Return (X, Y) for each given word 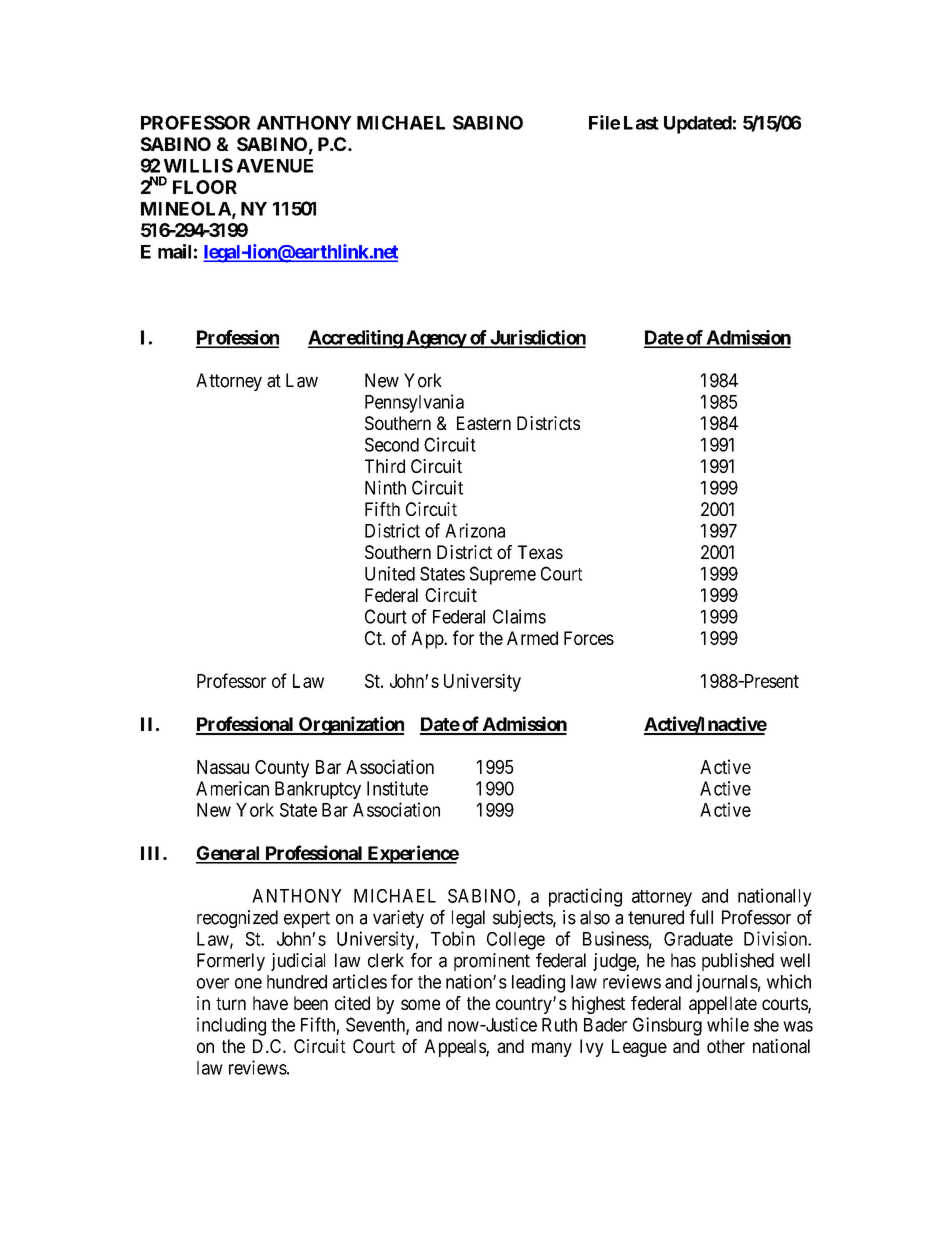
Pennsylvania (414, 403)
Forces (589, 638)
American (232, 788)
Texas (540, 552)
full (701, 917)
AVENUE (275, 166)
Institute (397, 788)
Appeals (455, 1048)
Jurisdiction (537, 338)
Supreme (503, 575)
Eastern (484, 423)
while (728, 1024)
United (390, 573)
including (231, 1026)
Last (641, 123)
